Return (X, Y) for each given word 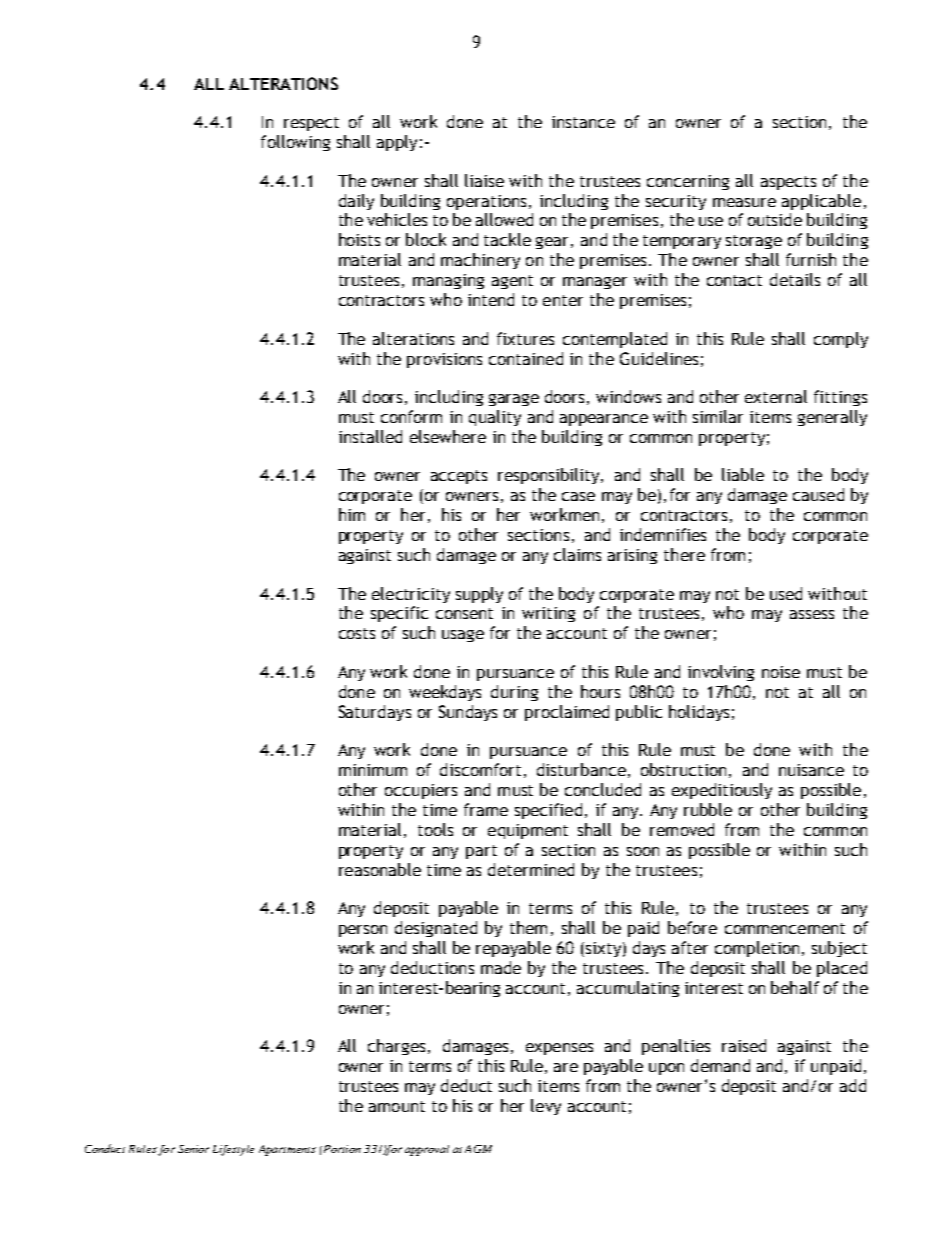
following (295, 143)
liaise (484, 180)
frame (486, 809)
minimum (373, 770)
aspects (788, 183)
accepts (459, 477)
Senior (193, 1149)
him (352, 514)
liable (743, 474)
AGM (478, 1149)
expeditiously (722, 791)
